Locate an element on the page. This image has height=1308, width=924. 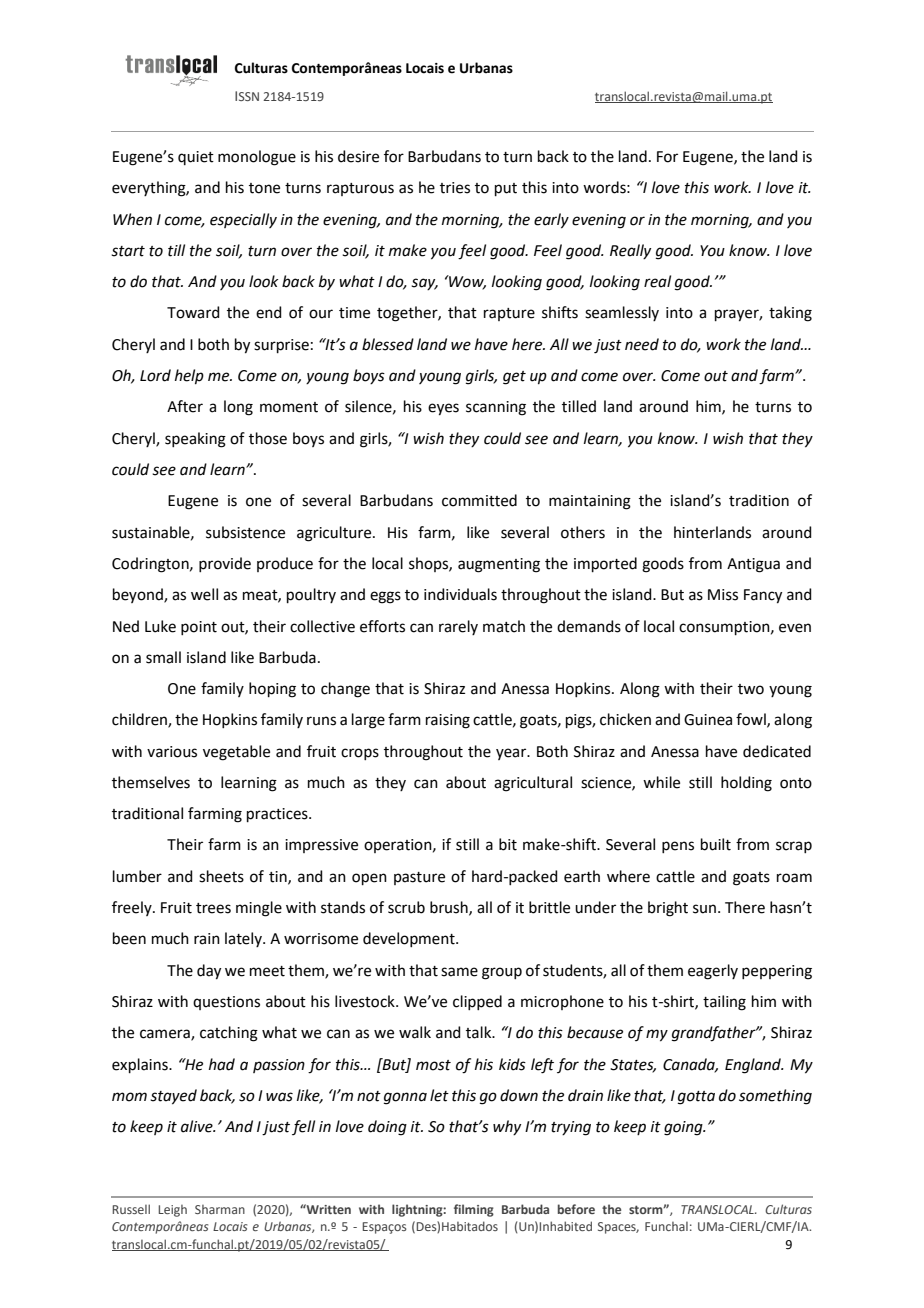
tries is located at coordinates (455, 188).
